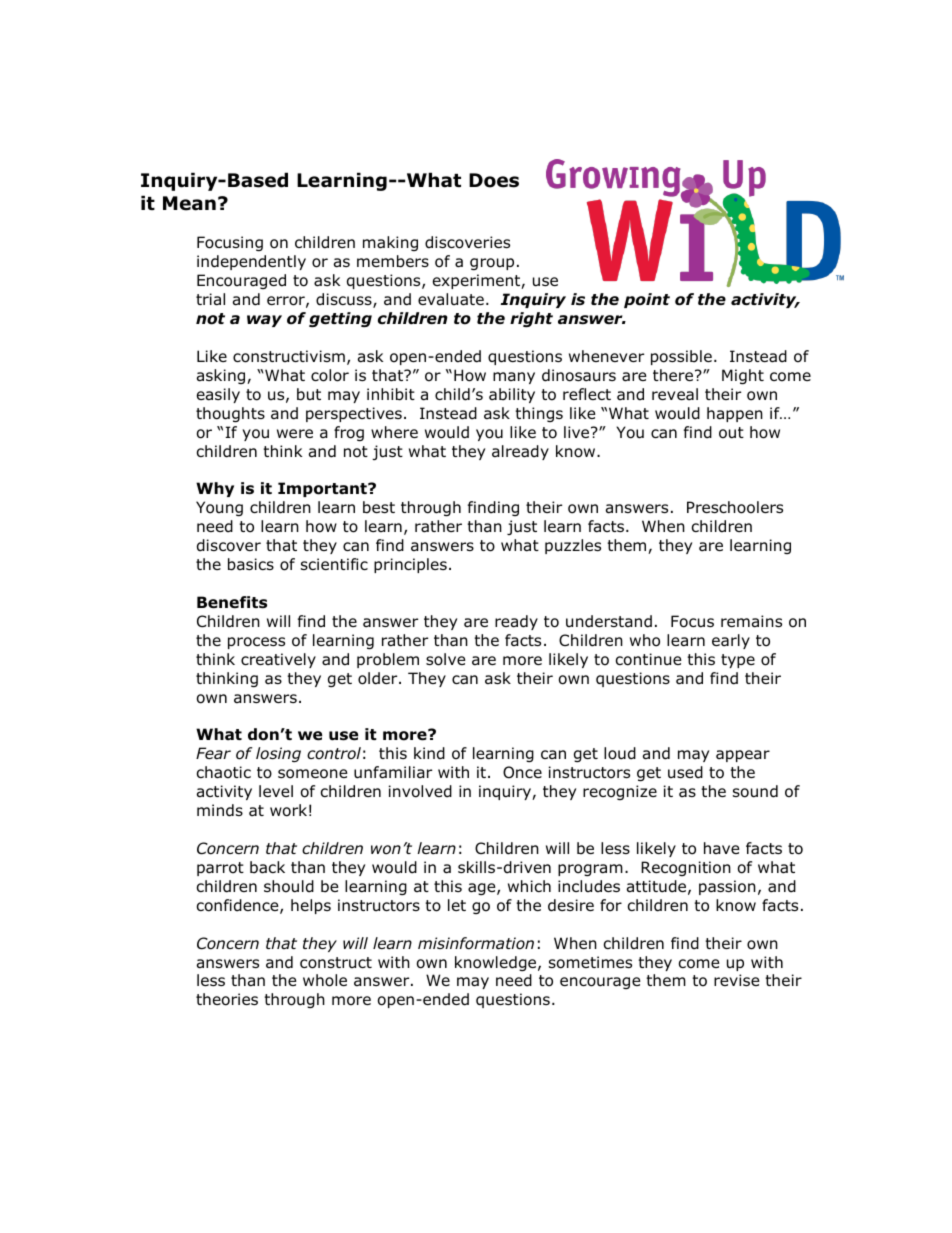  What do you see at coordinates (394, 432) in the document?
I see `where` at bounding box center [394, 432].
